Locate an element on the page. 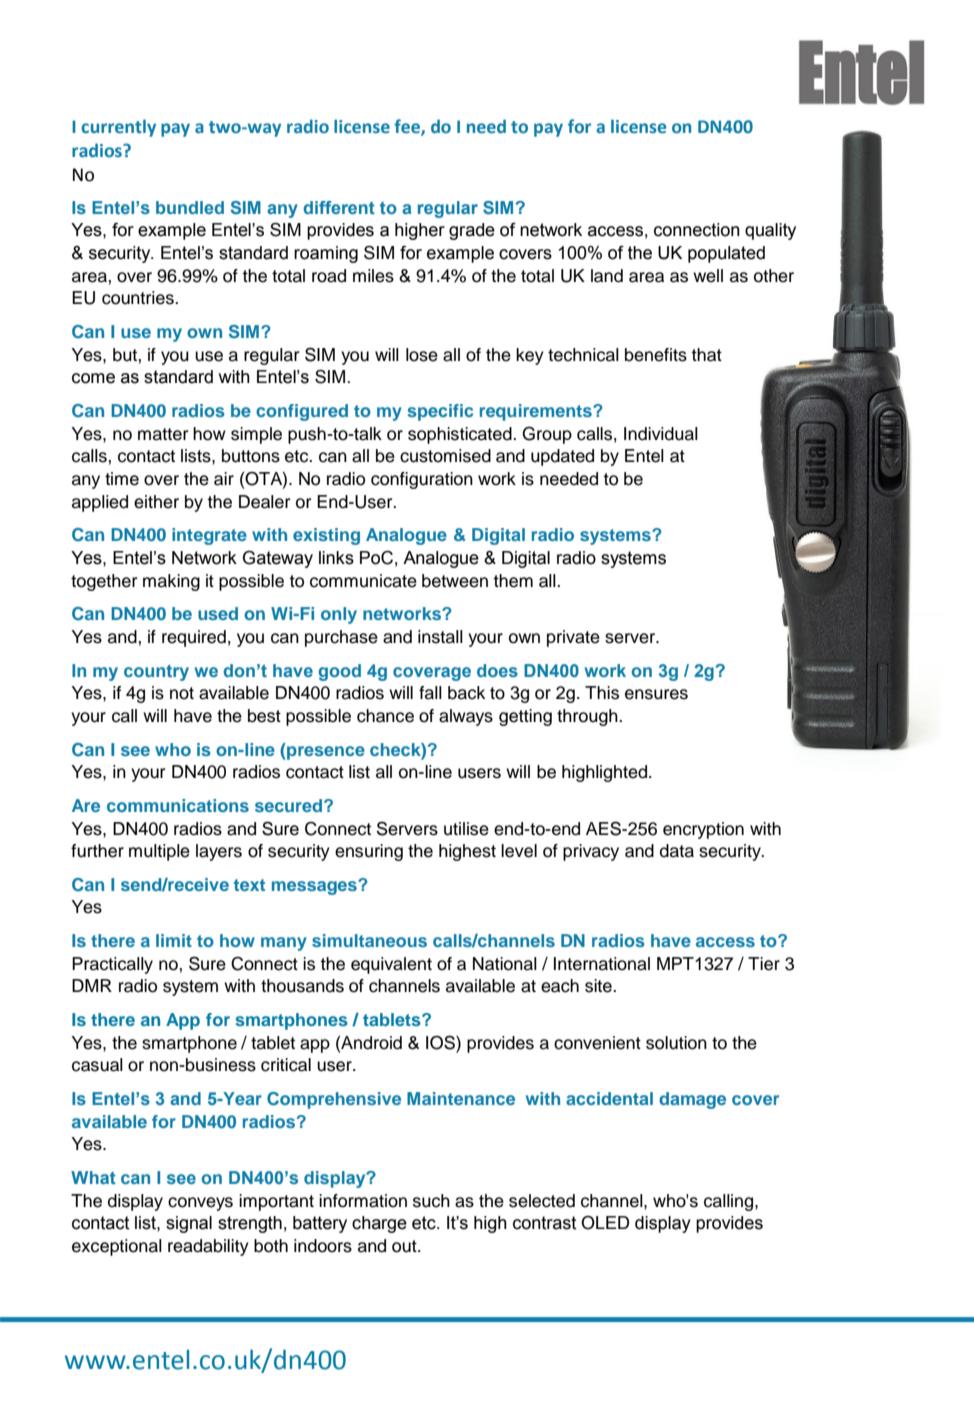 This page has width=974, height=1406. data is located at coordinates (677, 851).
